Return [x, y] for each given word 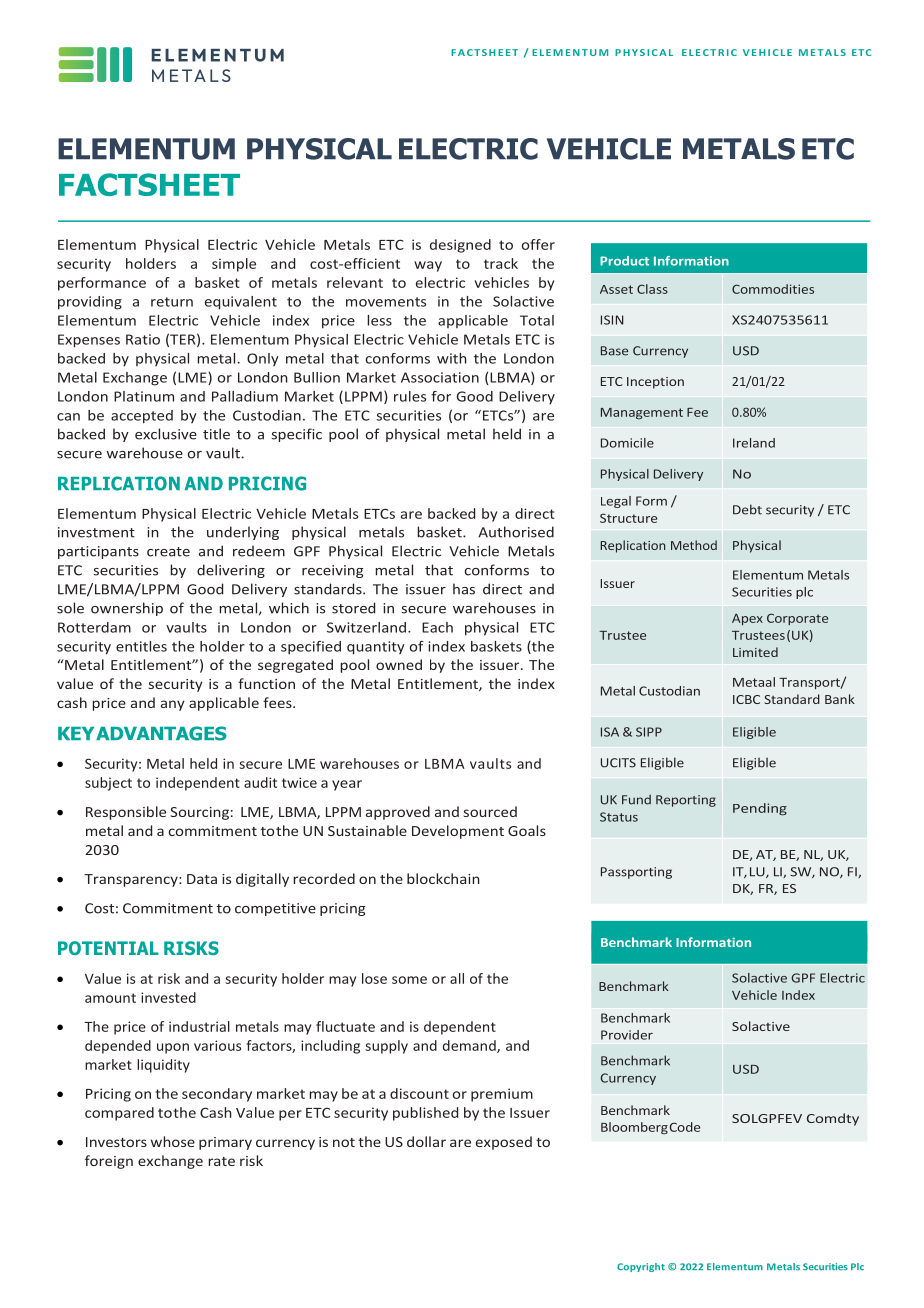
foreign [109, 1162]
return [172, 302]
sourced [490, 811]
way [428, 266]
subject [108, 784]
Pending [760, 809]
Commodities [773, 289]
